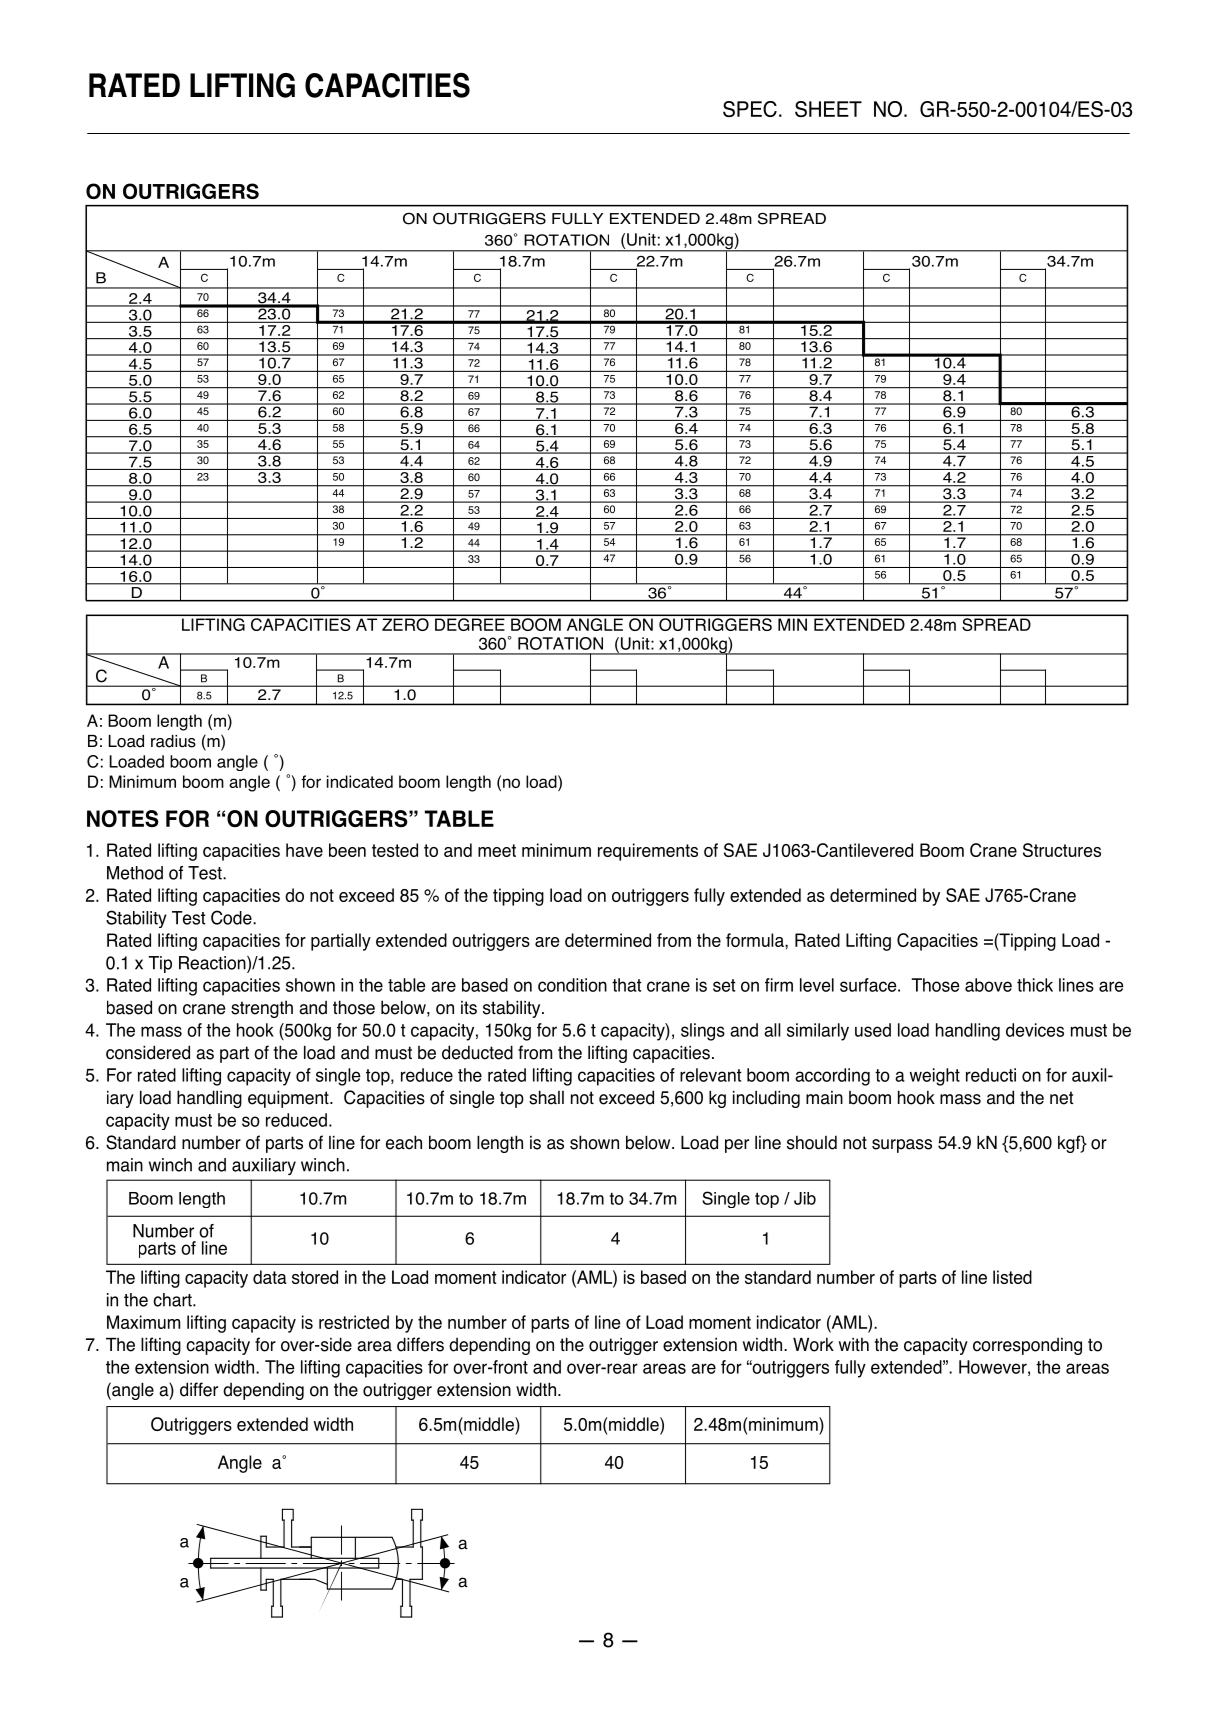 Image resolution: width=1216 pixels, height=1720 pixels. I want to click on data, so click(270, 1277).
